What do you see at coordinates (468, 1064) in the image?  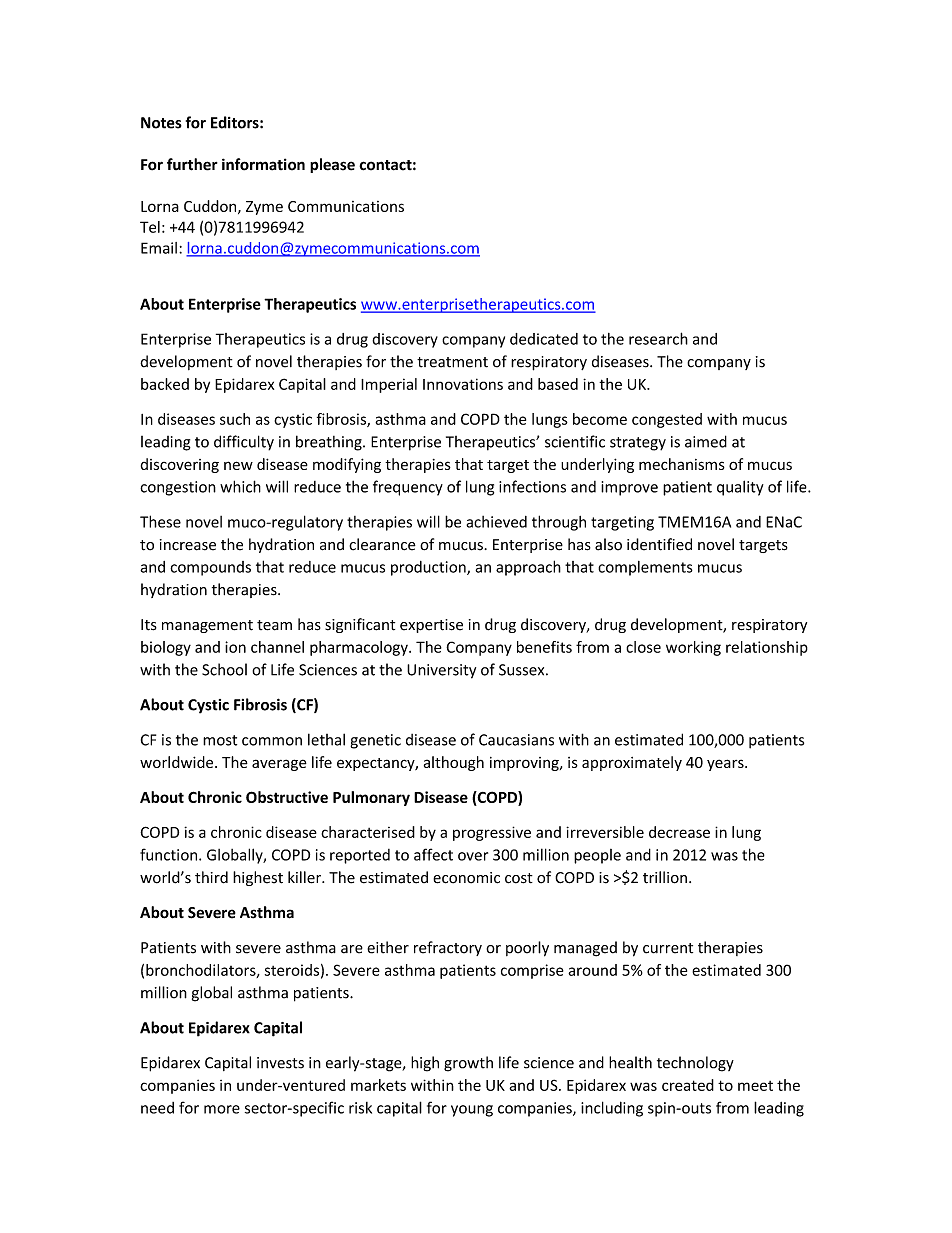 I see `growth` at bounding box center [468, 1064].
